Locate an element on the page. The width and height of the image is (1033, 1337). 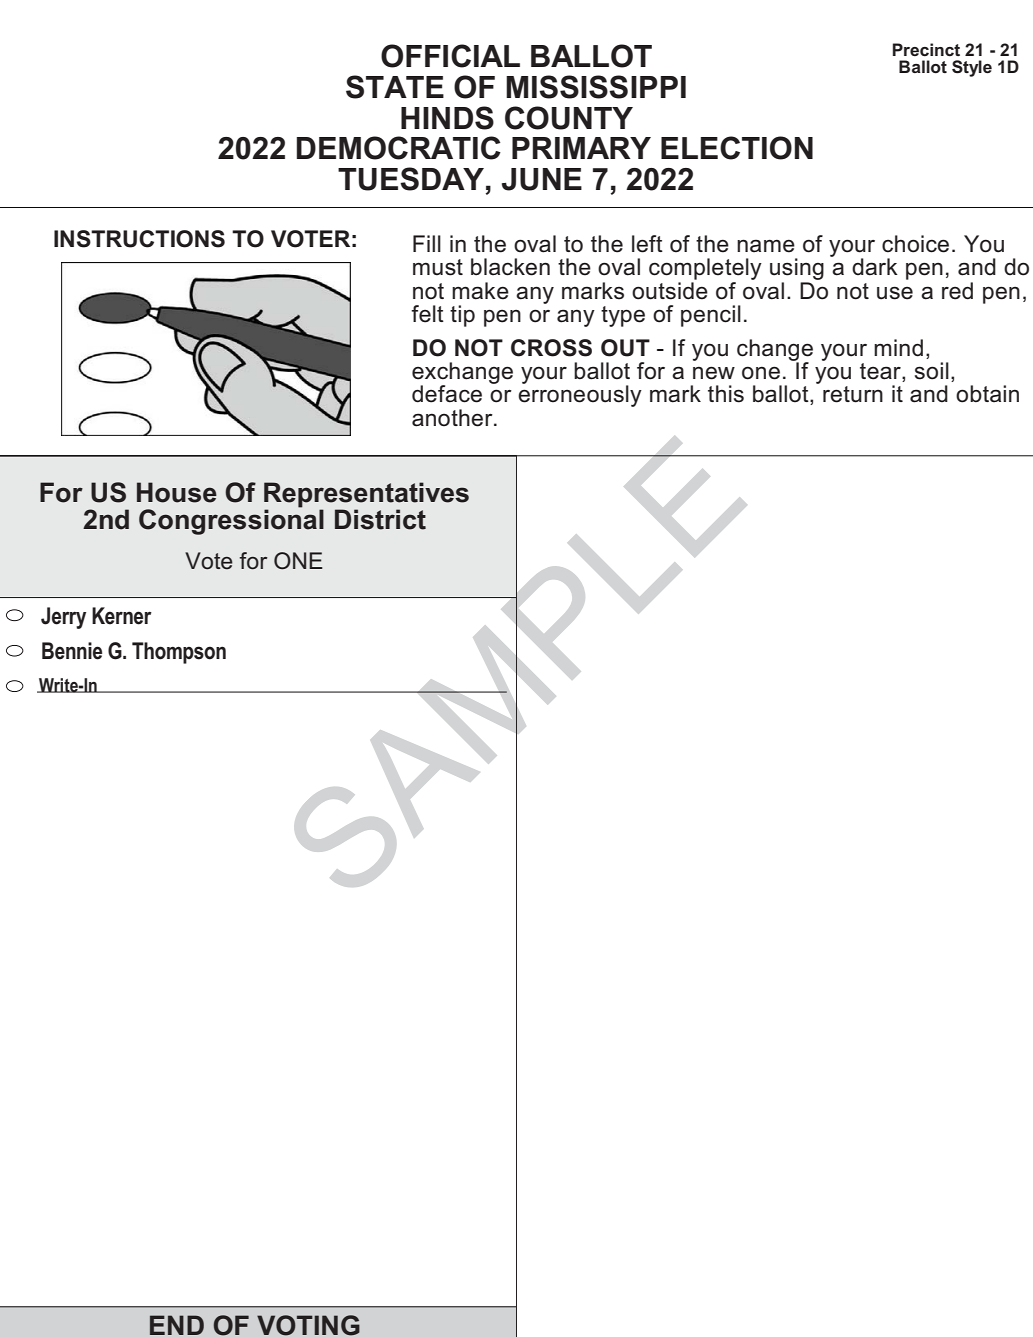
END is located at coordinates (177, 1325).
